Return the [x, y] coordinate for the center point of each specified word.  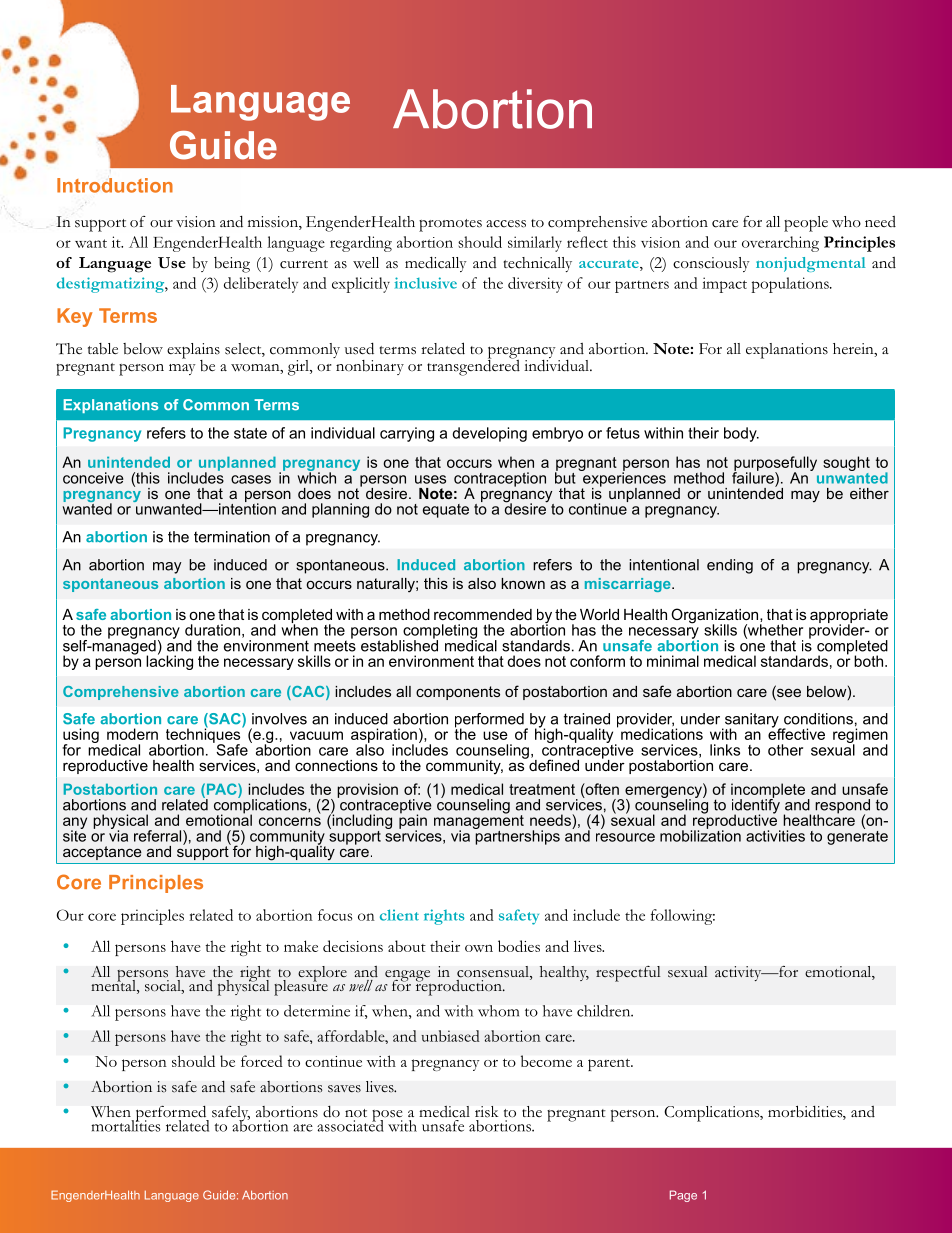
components [458, 693]
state [250, 433]
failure [754, 477]
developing [489, 434]
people [806, 224]
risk [486, 1111]
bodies [519, 946]
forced [261, 1061]
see [788, 693]
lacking [169, 661]
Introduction [115, 185]
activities [775, 836]
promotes [450, 225]
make [301, 946]
